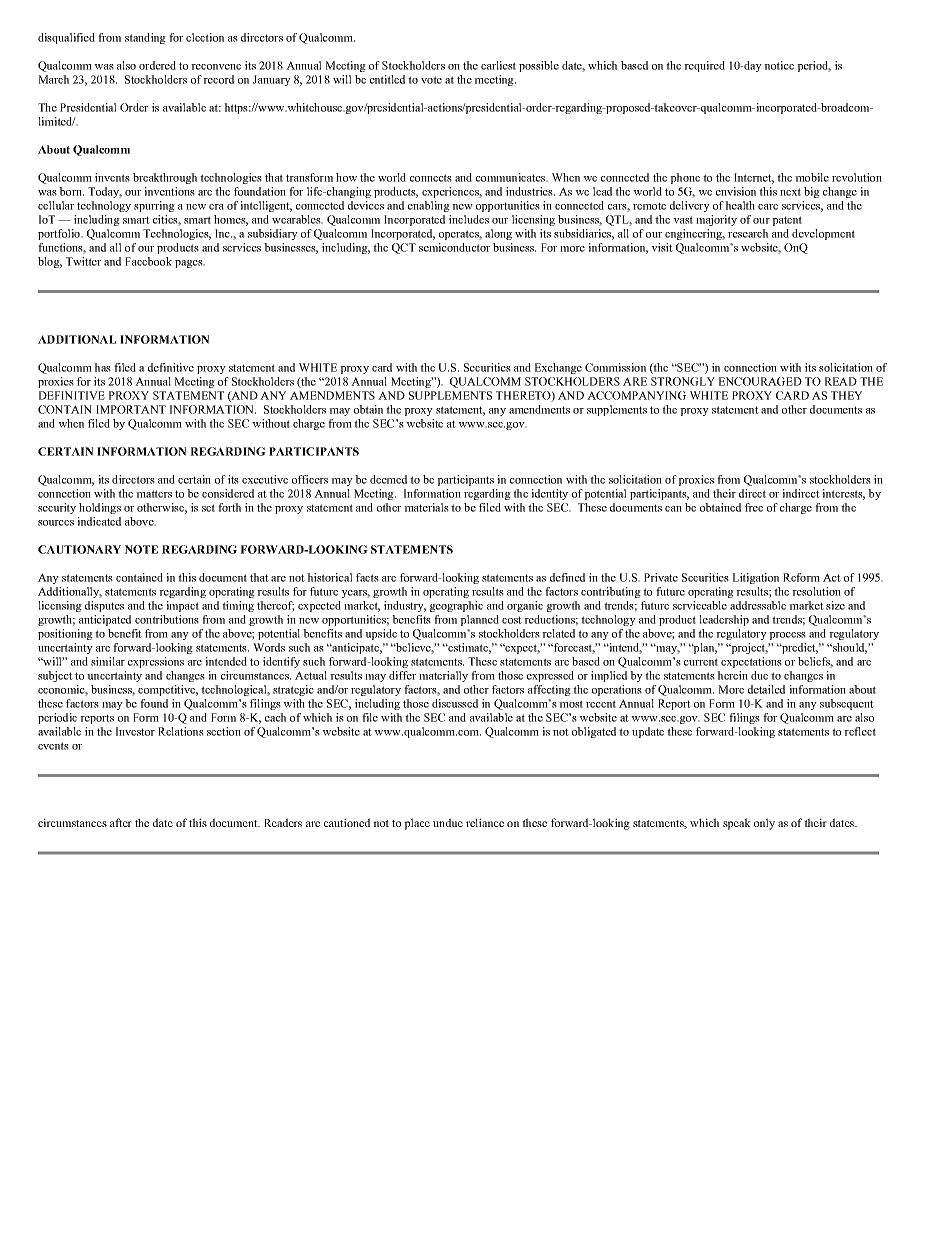  Describe the element at coordinates (145, 38) in the screenshot. I see `standing` at that location.
